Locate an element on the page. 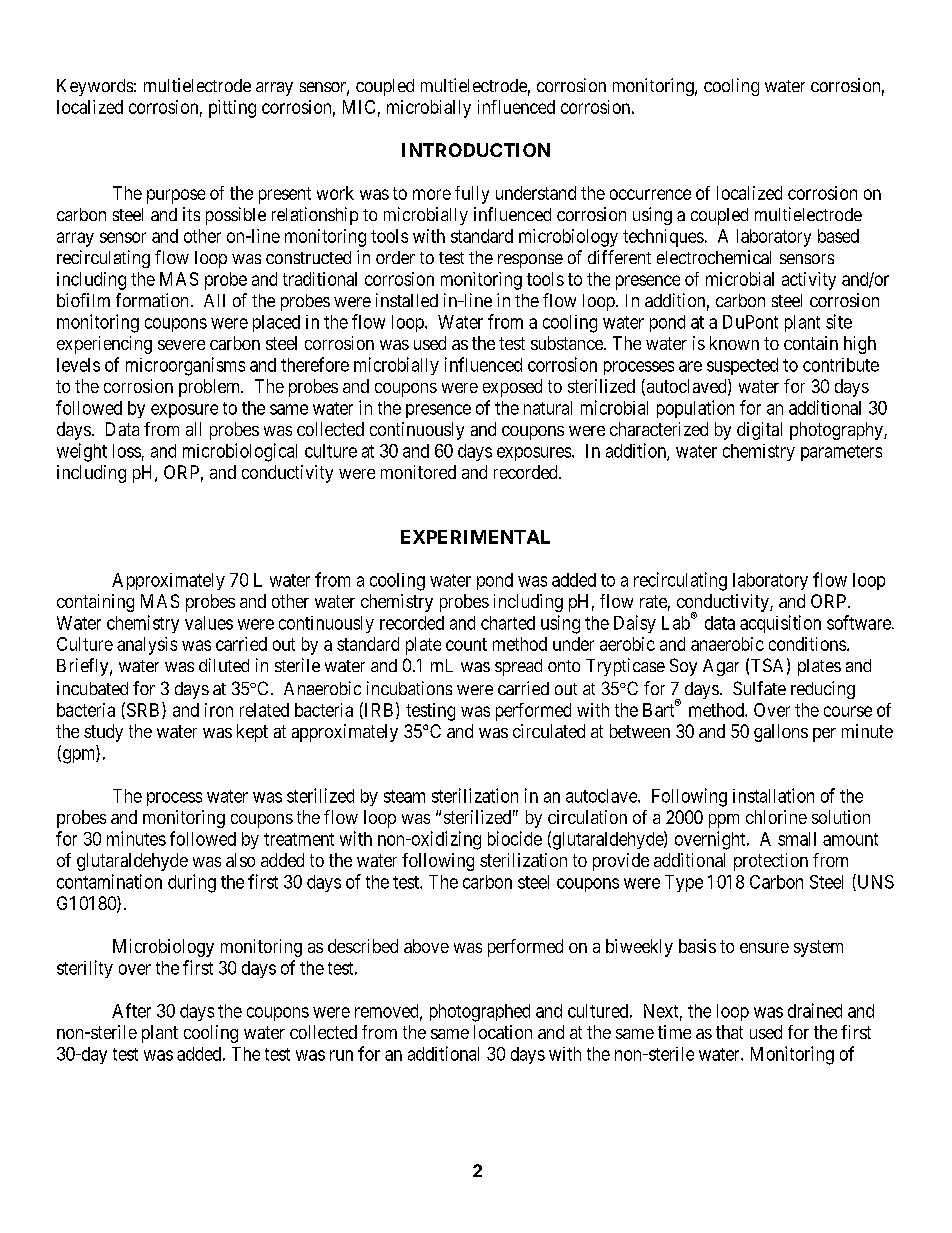 The height and width of the page is (1233, 952). loss is located at coordinates (127, 451).
